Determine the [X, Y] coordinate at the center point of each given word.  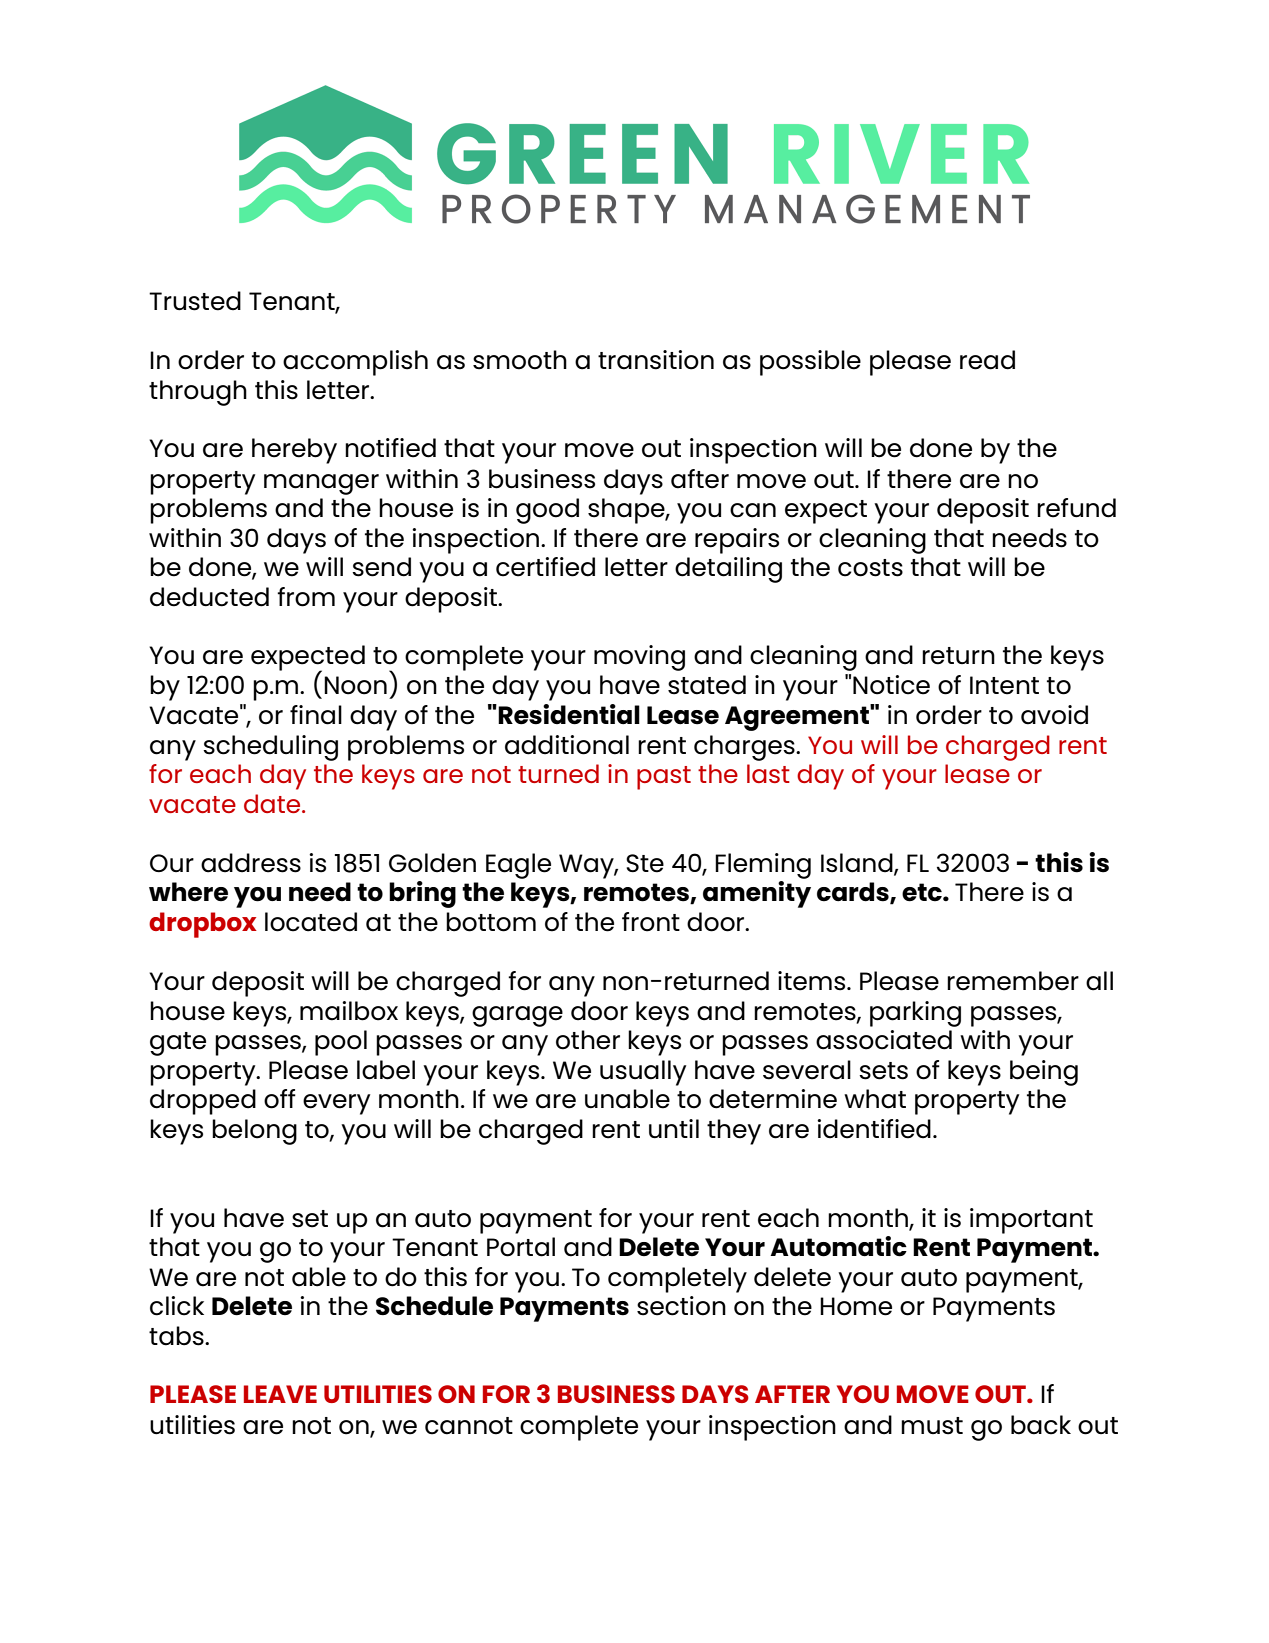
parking [915, 1014]
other [588, 1040]
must [932, 1426]
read [987, 360]
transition [656, 360]
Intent [1004, 685]
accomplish [355, 363]
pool [341, 1043]
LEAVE [280, 1394]
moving [639, 658]
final [316, 715]
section [681, 1306]
